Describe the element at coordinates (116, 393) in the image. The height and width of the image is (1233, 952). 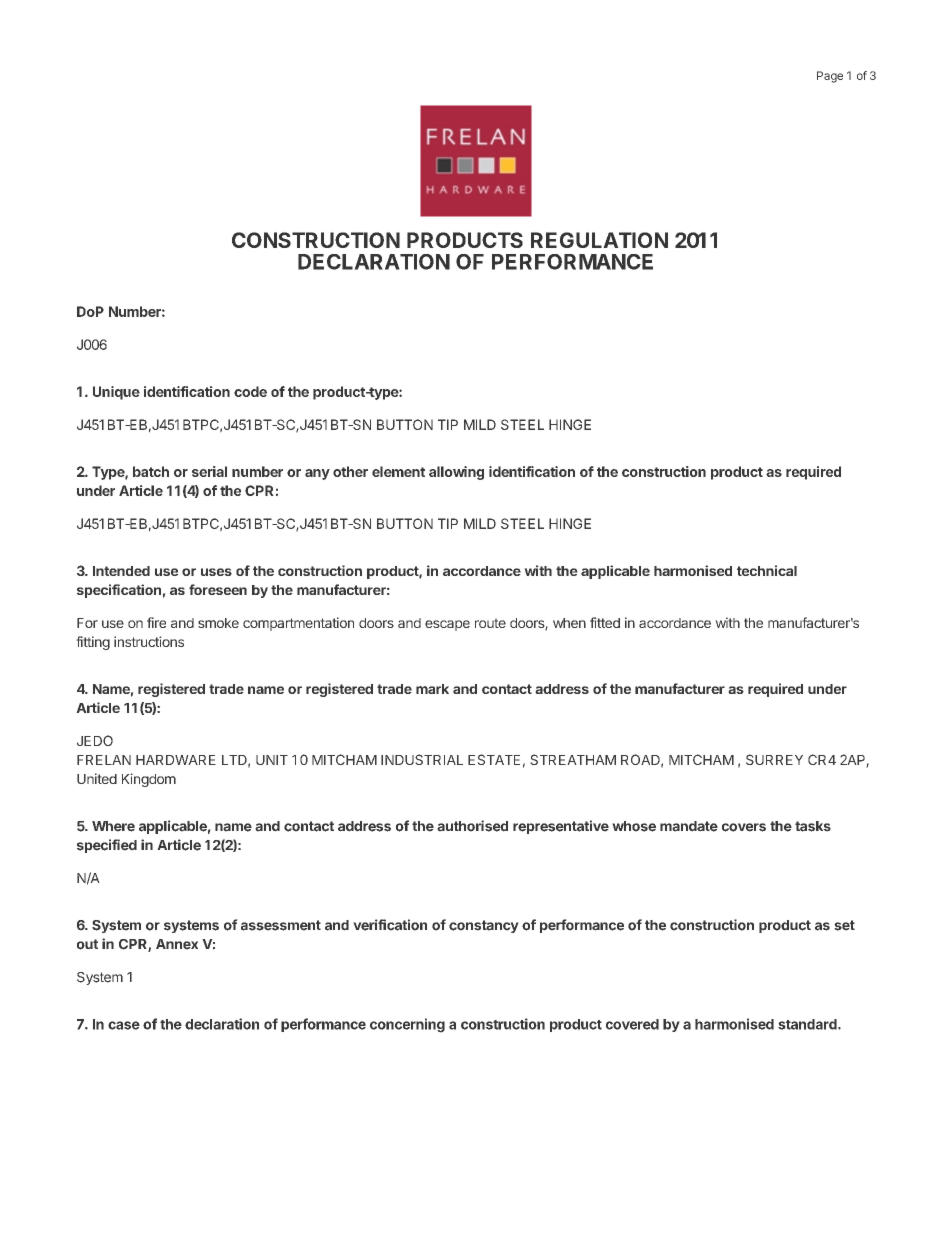
I see `Unique` at that location.
